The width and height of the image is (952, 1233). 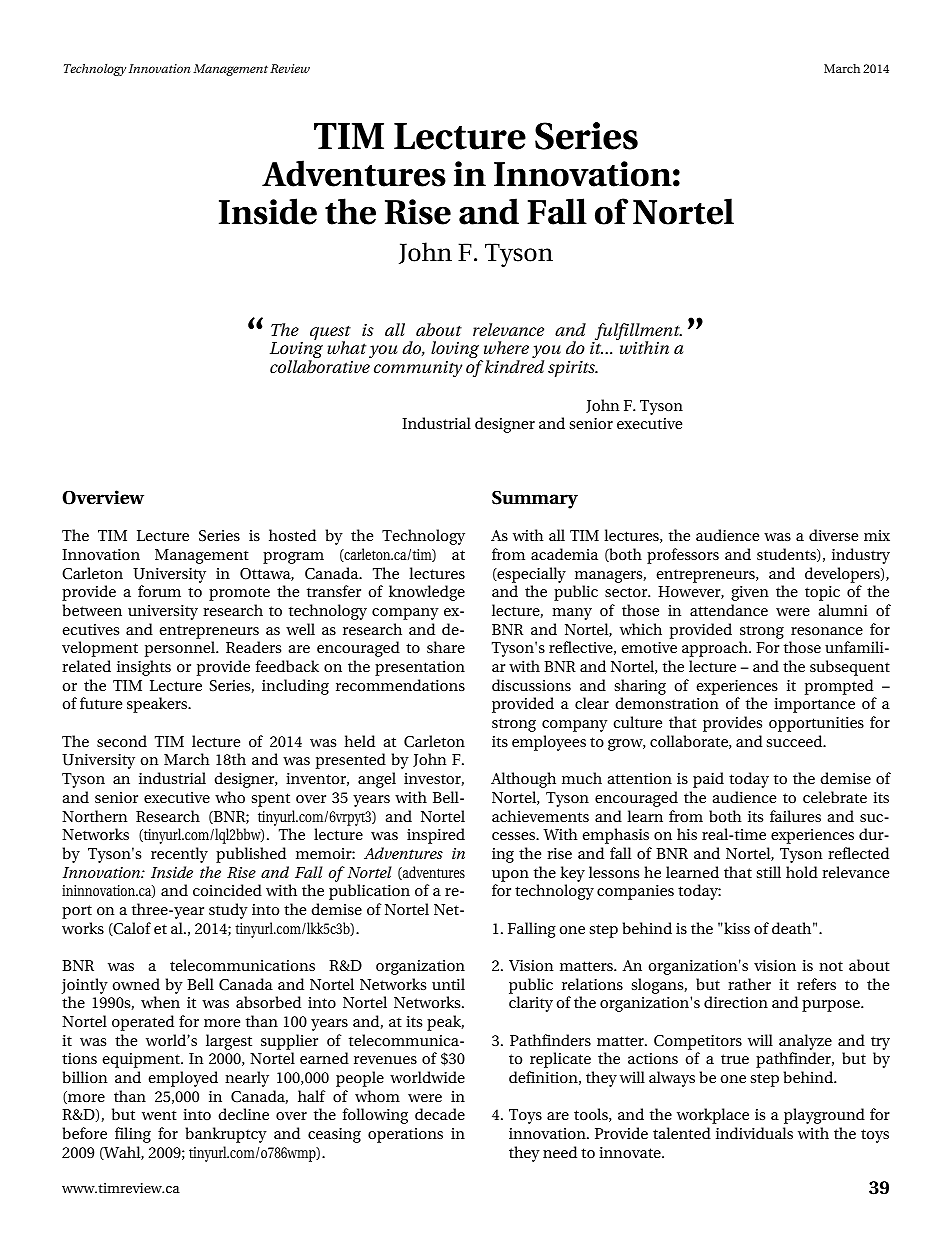 I want to click on recently, so click(x=179, y=855).
